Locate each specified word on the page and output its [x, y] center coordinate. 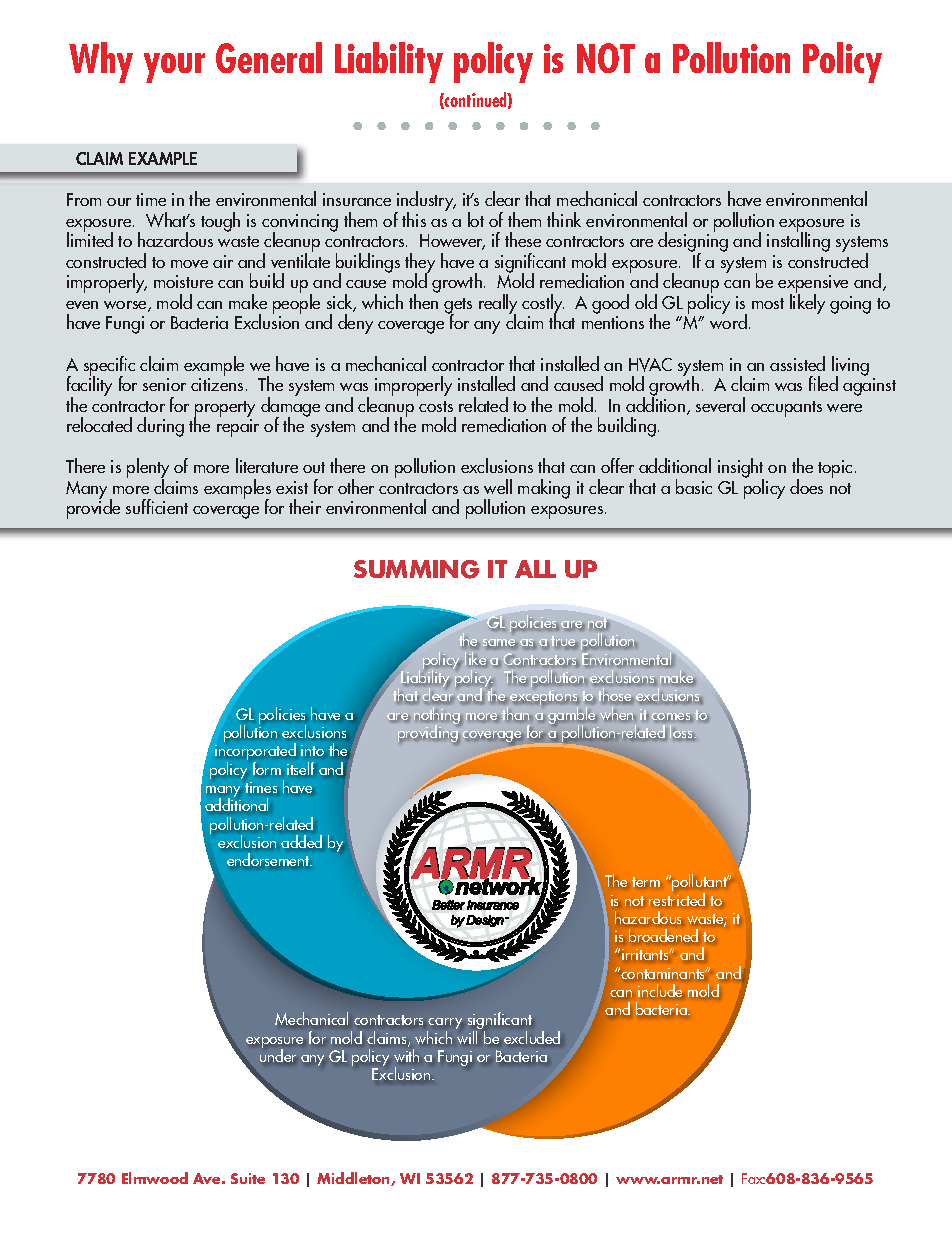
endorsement [269, 859]
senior [164, 384]
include [660, 990]
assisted [797, 363]
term [646, 882]
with [406, 1055]
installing [798, 241]
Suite [248, 1178]
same [500, 644]
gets [458, 307]
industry [425, 202]
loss [682, 731]
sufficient [157, 506]
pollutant [700, 884]
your [174, 68]
